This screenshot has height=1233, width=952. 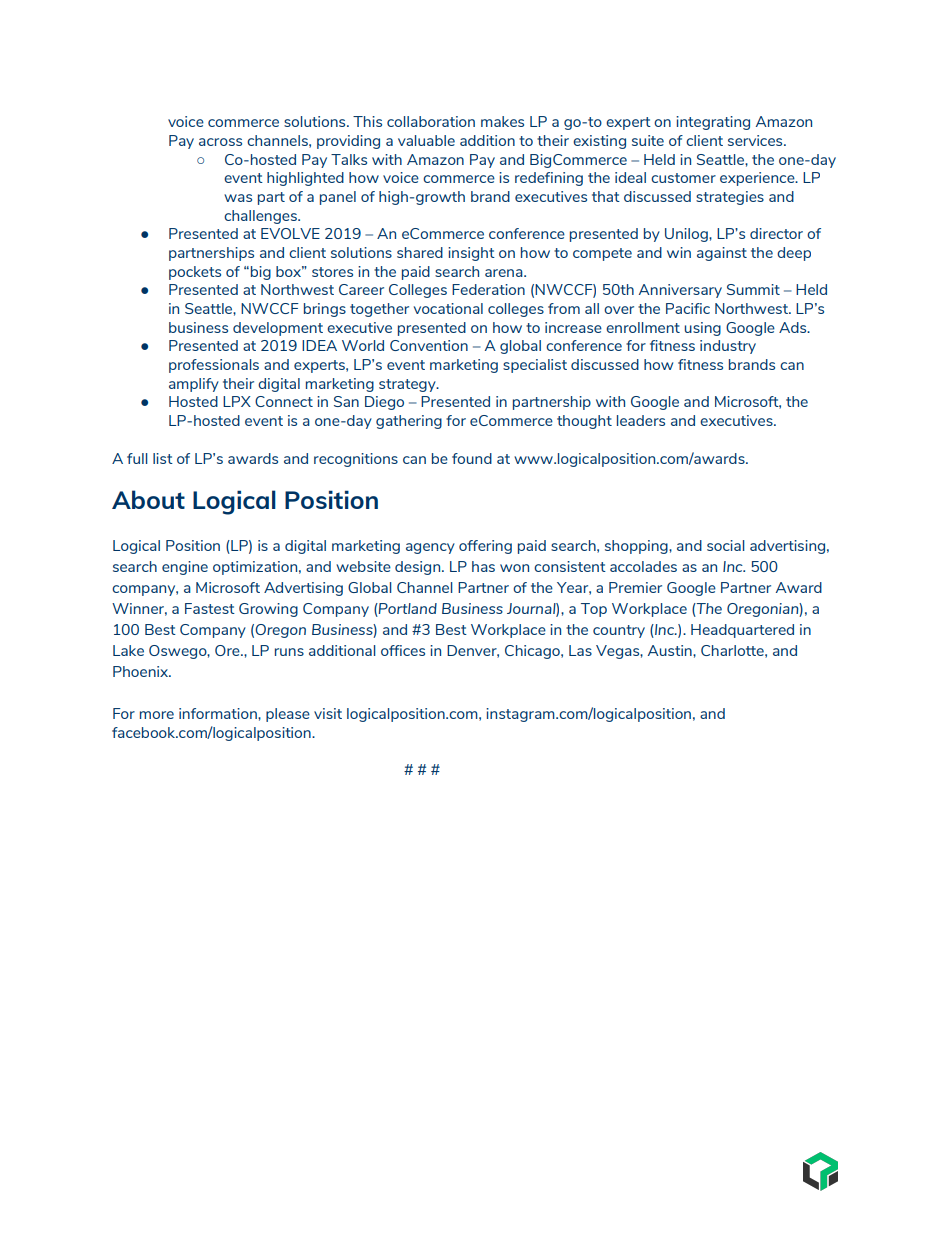 What do you see at coordinates (426, 140) in the screenshot?
I see `valuable` at bounding box center [426, 140].
